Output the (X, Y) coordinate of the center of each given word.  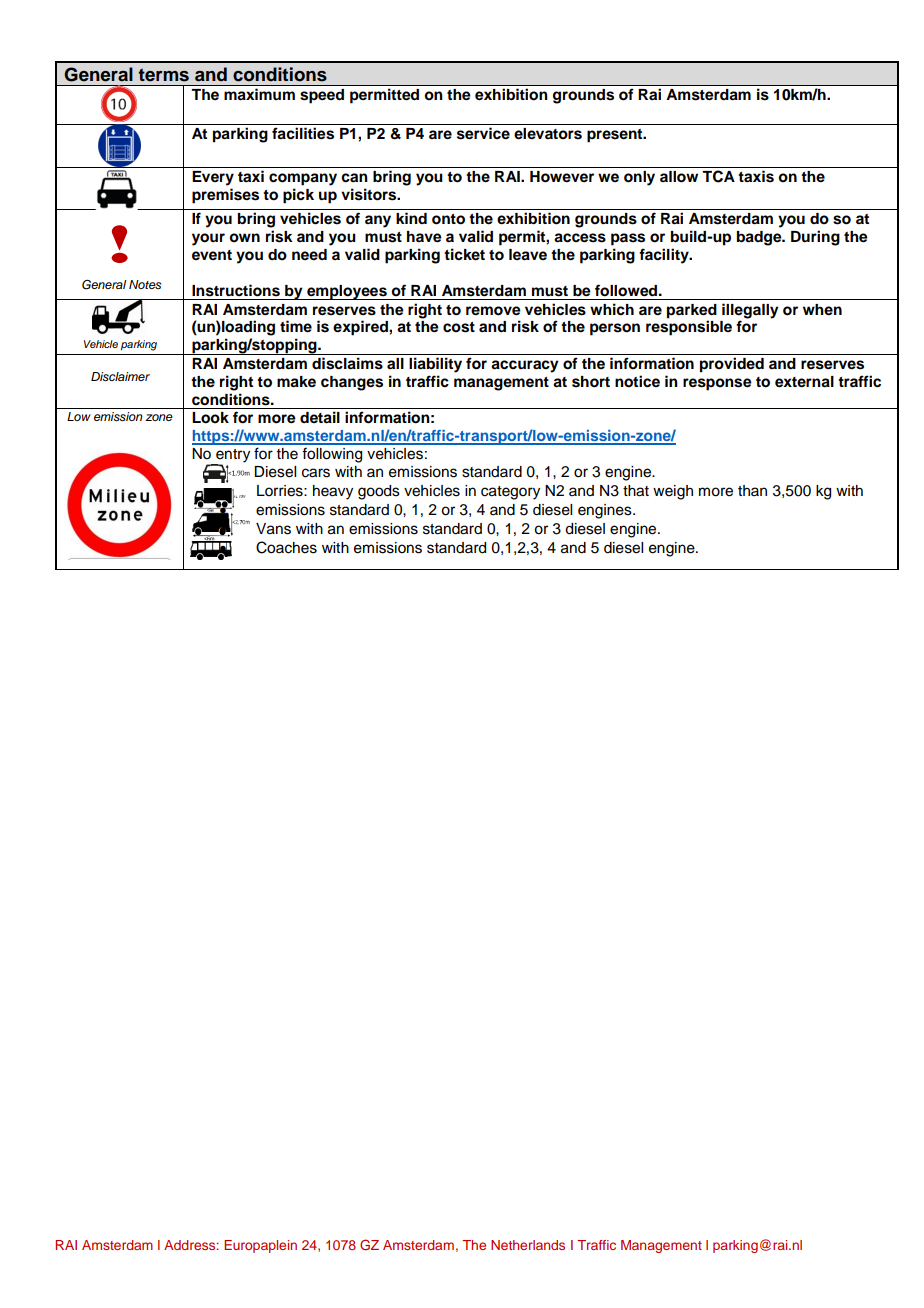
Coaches (286, 547)
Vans (273, 529)
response (717, 384)
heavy (333, 492)
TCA (718, 176)
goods (379, 492)
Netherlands (528, 1245)
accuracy (525, 366)
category (510, 493)
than (752, 490)
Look (210, 418)
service (483, 133)
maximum (259, 94)
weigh (673, 492)
